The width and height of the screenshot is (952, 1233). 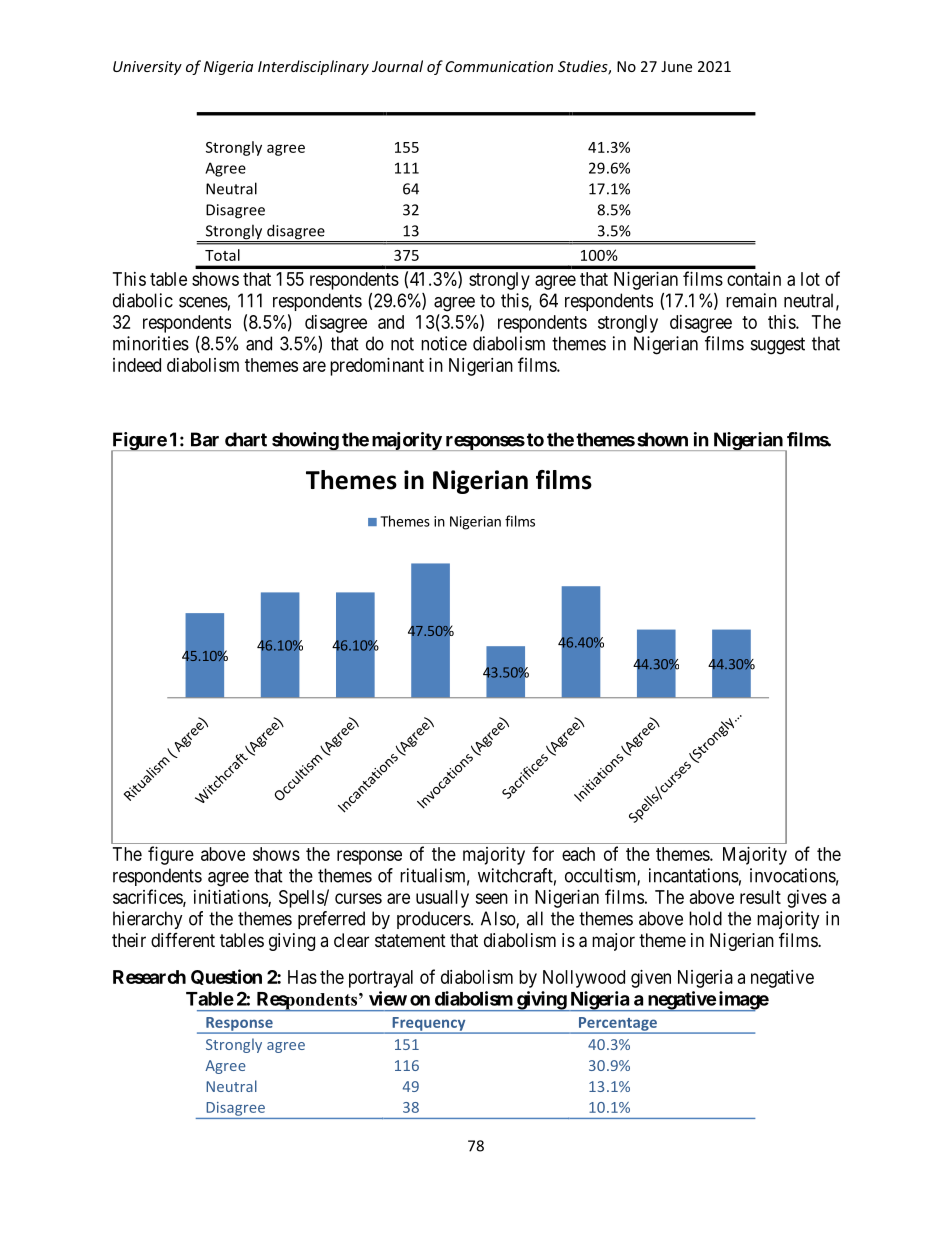 I want to click on Question, so click(x=226, y=977).
